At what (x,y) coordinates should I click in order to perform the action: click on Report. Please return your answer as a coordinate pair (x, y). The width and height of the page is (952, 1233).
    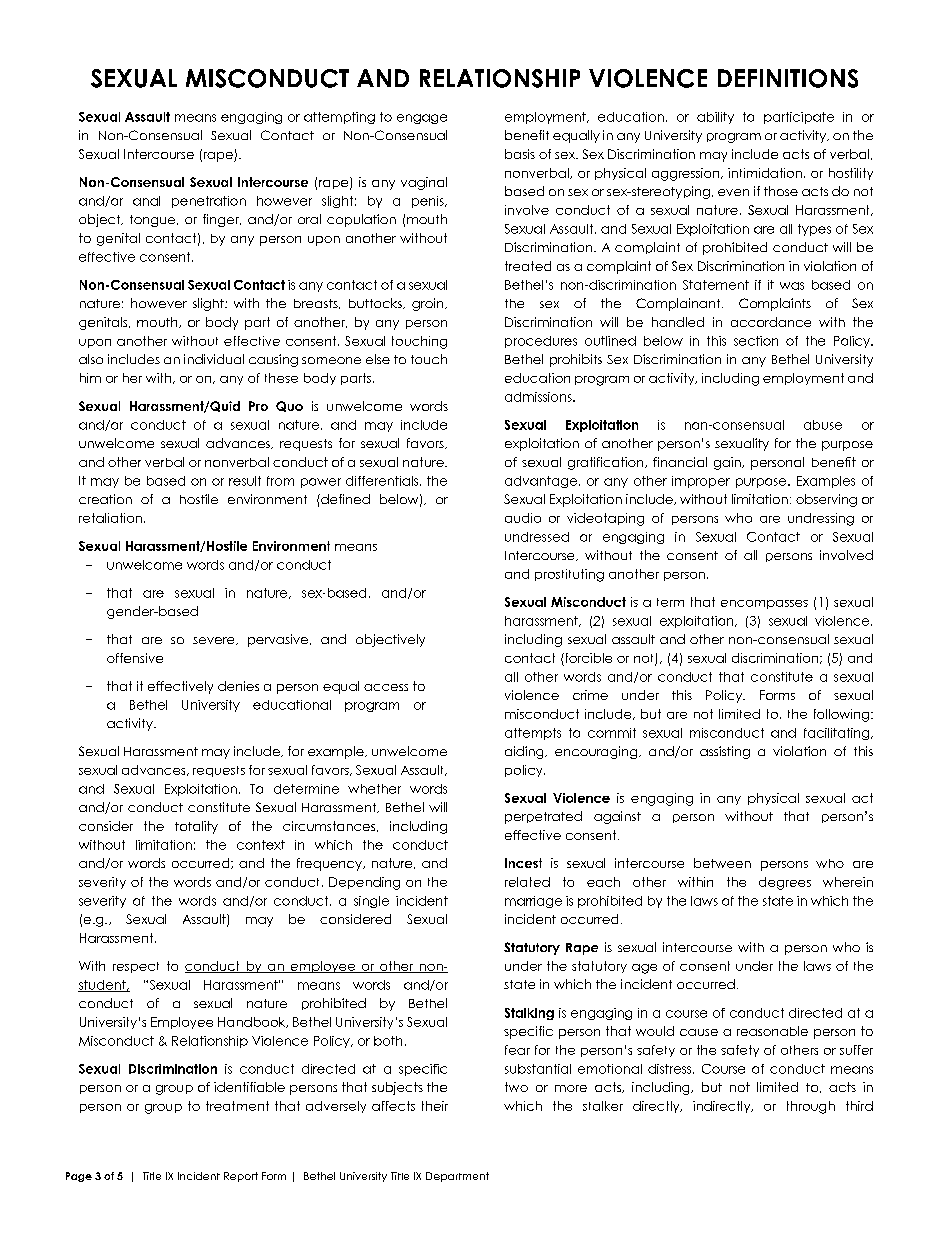
    Looking at the image, I should click on (241, 1177).
